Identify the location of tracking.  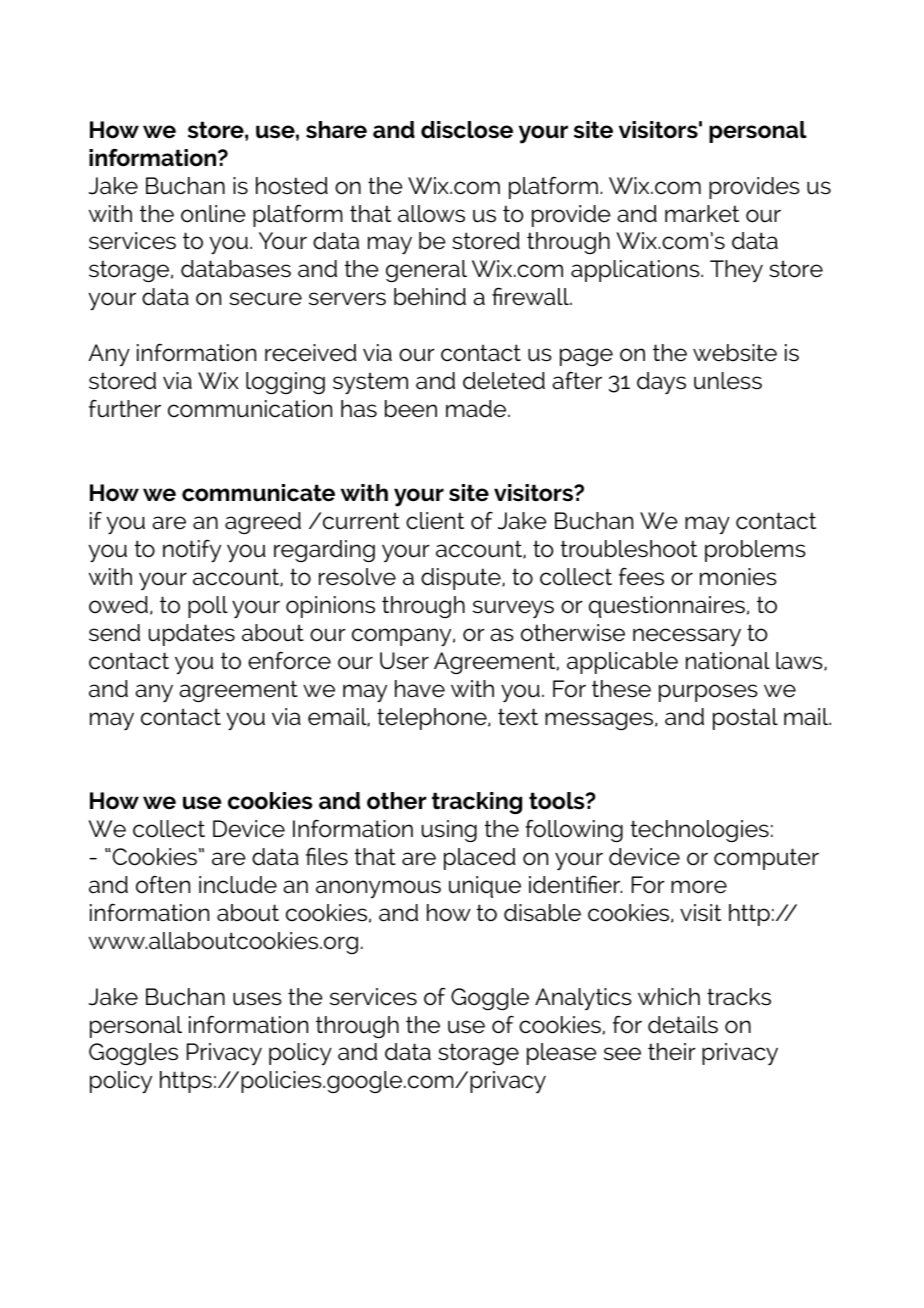
(477, 803).
